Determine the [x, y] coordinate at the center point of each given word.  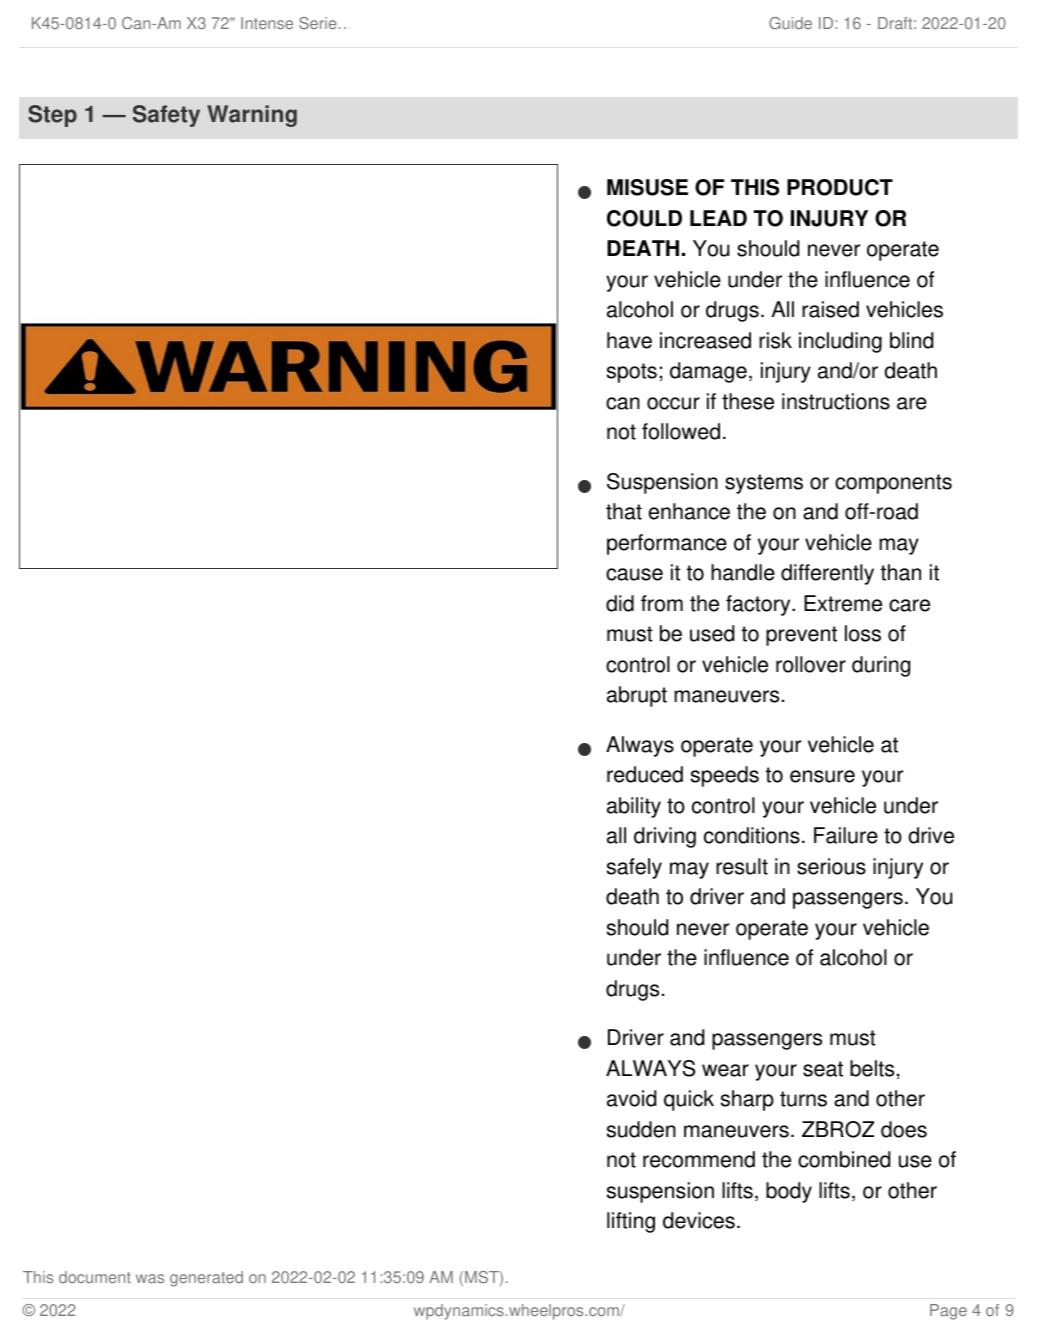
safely [634, 868]
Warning [252, 116]
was [150, 1278]
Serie [319, 23]
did [620, 603]
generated [206, 1279]
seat [823, 1069]
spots [632, 373]
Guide [790, 23]
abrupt [637, 696]
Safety [166, 116]
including [840, 342]
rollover [811, 664]
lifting [631, 1222]
